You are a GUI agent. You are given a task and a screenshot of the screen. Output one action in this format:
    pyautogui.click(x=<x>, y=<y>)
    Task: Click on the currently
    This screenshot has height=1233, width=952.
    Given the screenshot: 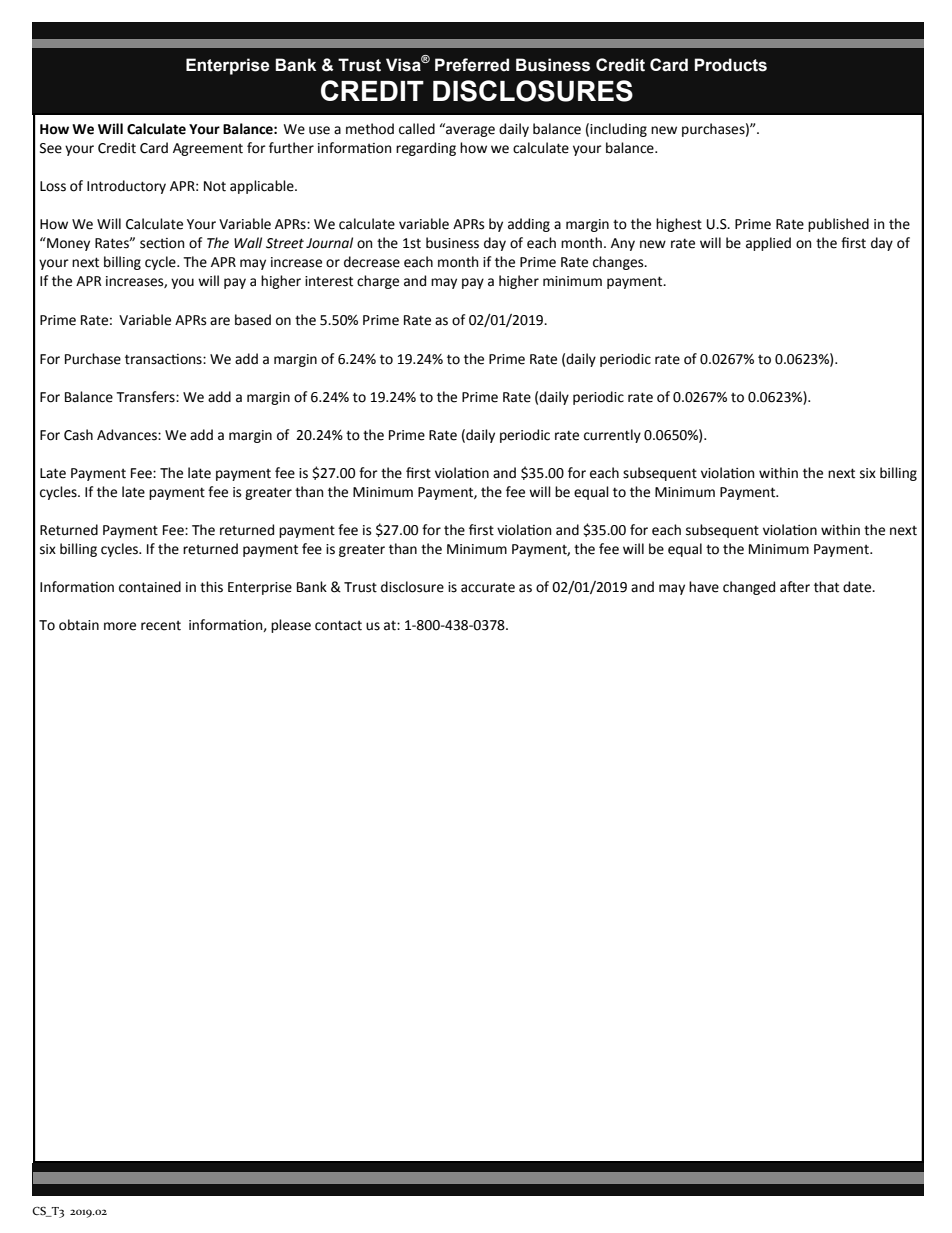 What is the action you would take?
    pyautogui.click(x=612, y=436)
